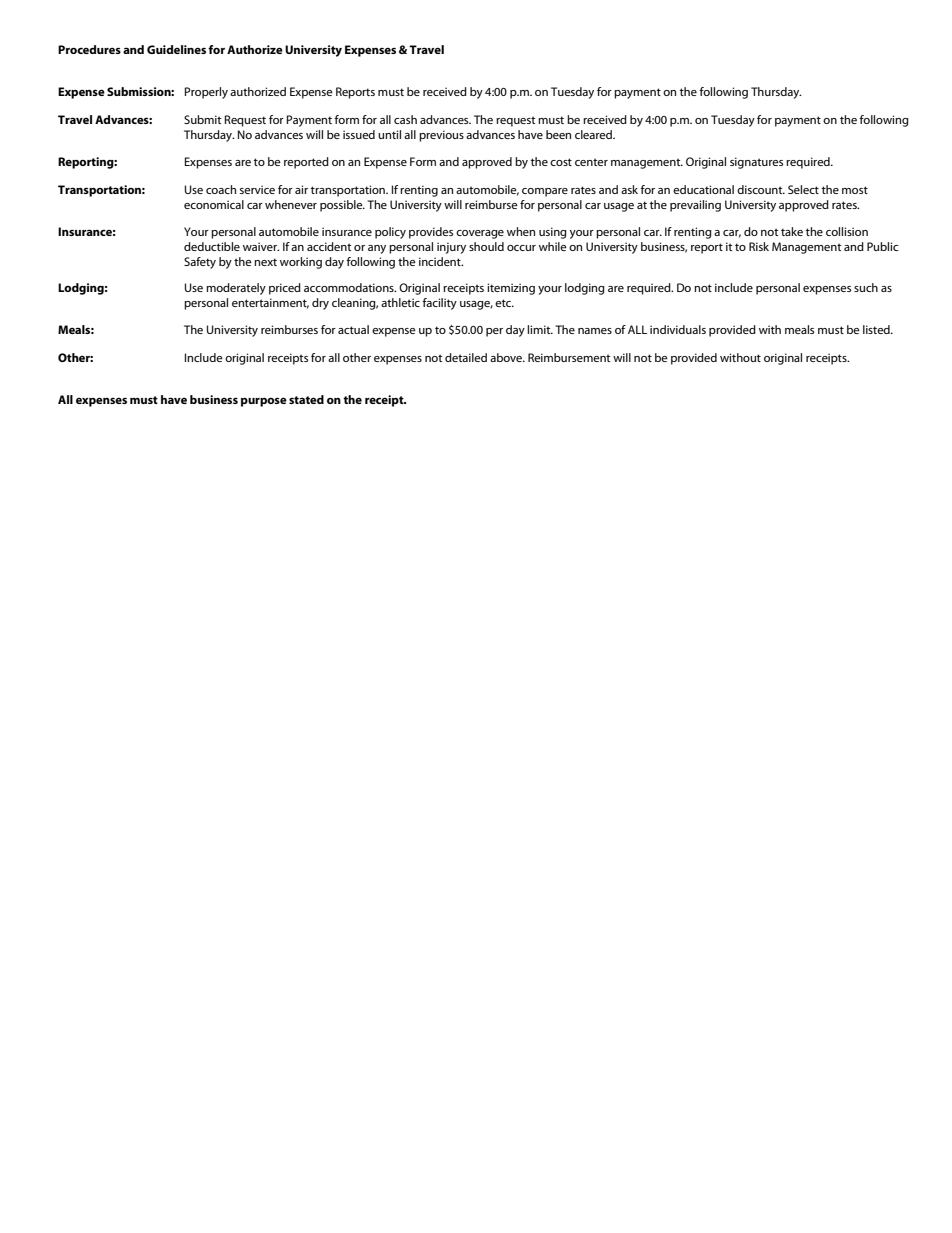 Image resolution: width=952 pixels, height=1233 pixels. What do you see at coordinates (236, 289) in the screenshot?
I see `moderately` at bounding box center [236, 289].
